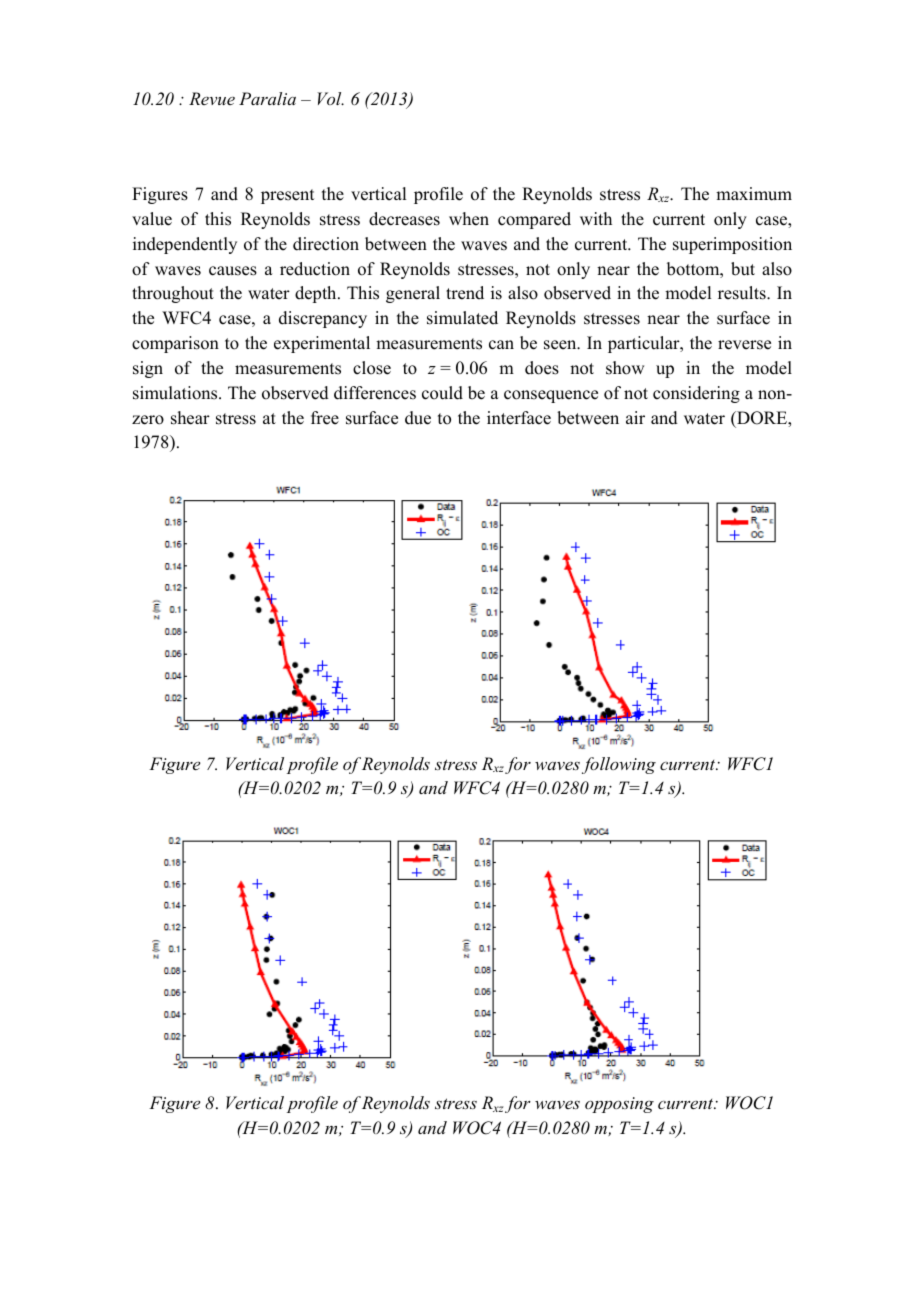 This page has height=1308, width=924. Describe the element at coordinates (418, 418) in the page. I see `due` at that location.
